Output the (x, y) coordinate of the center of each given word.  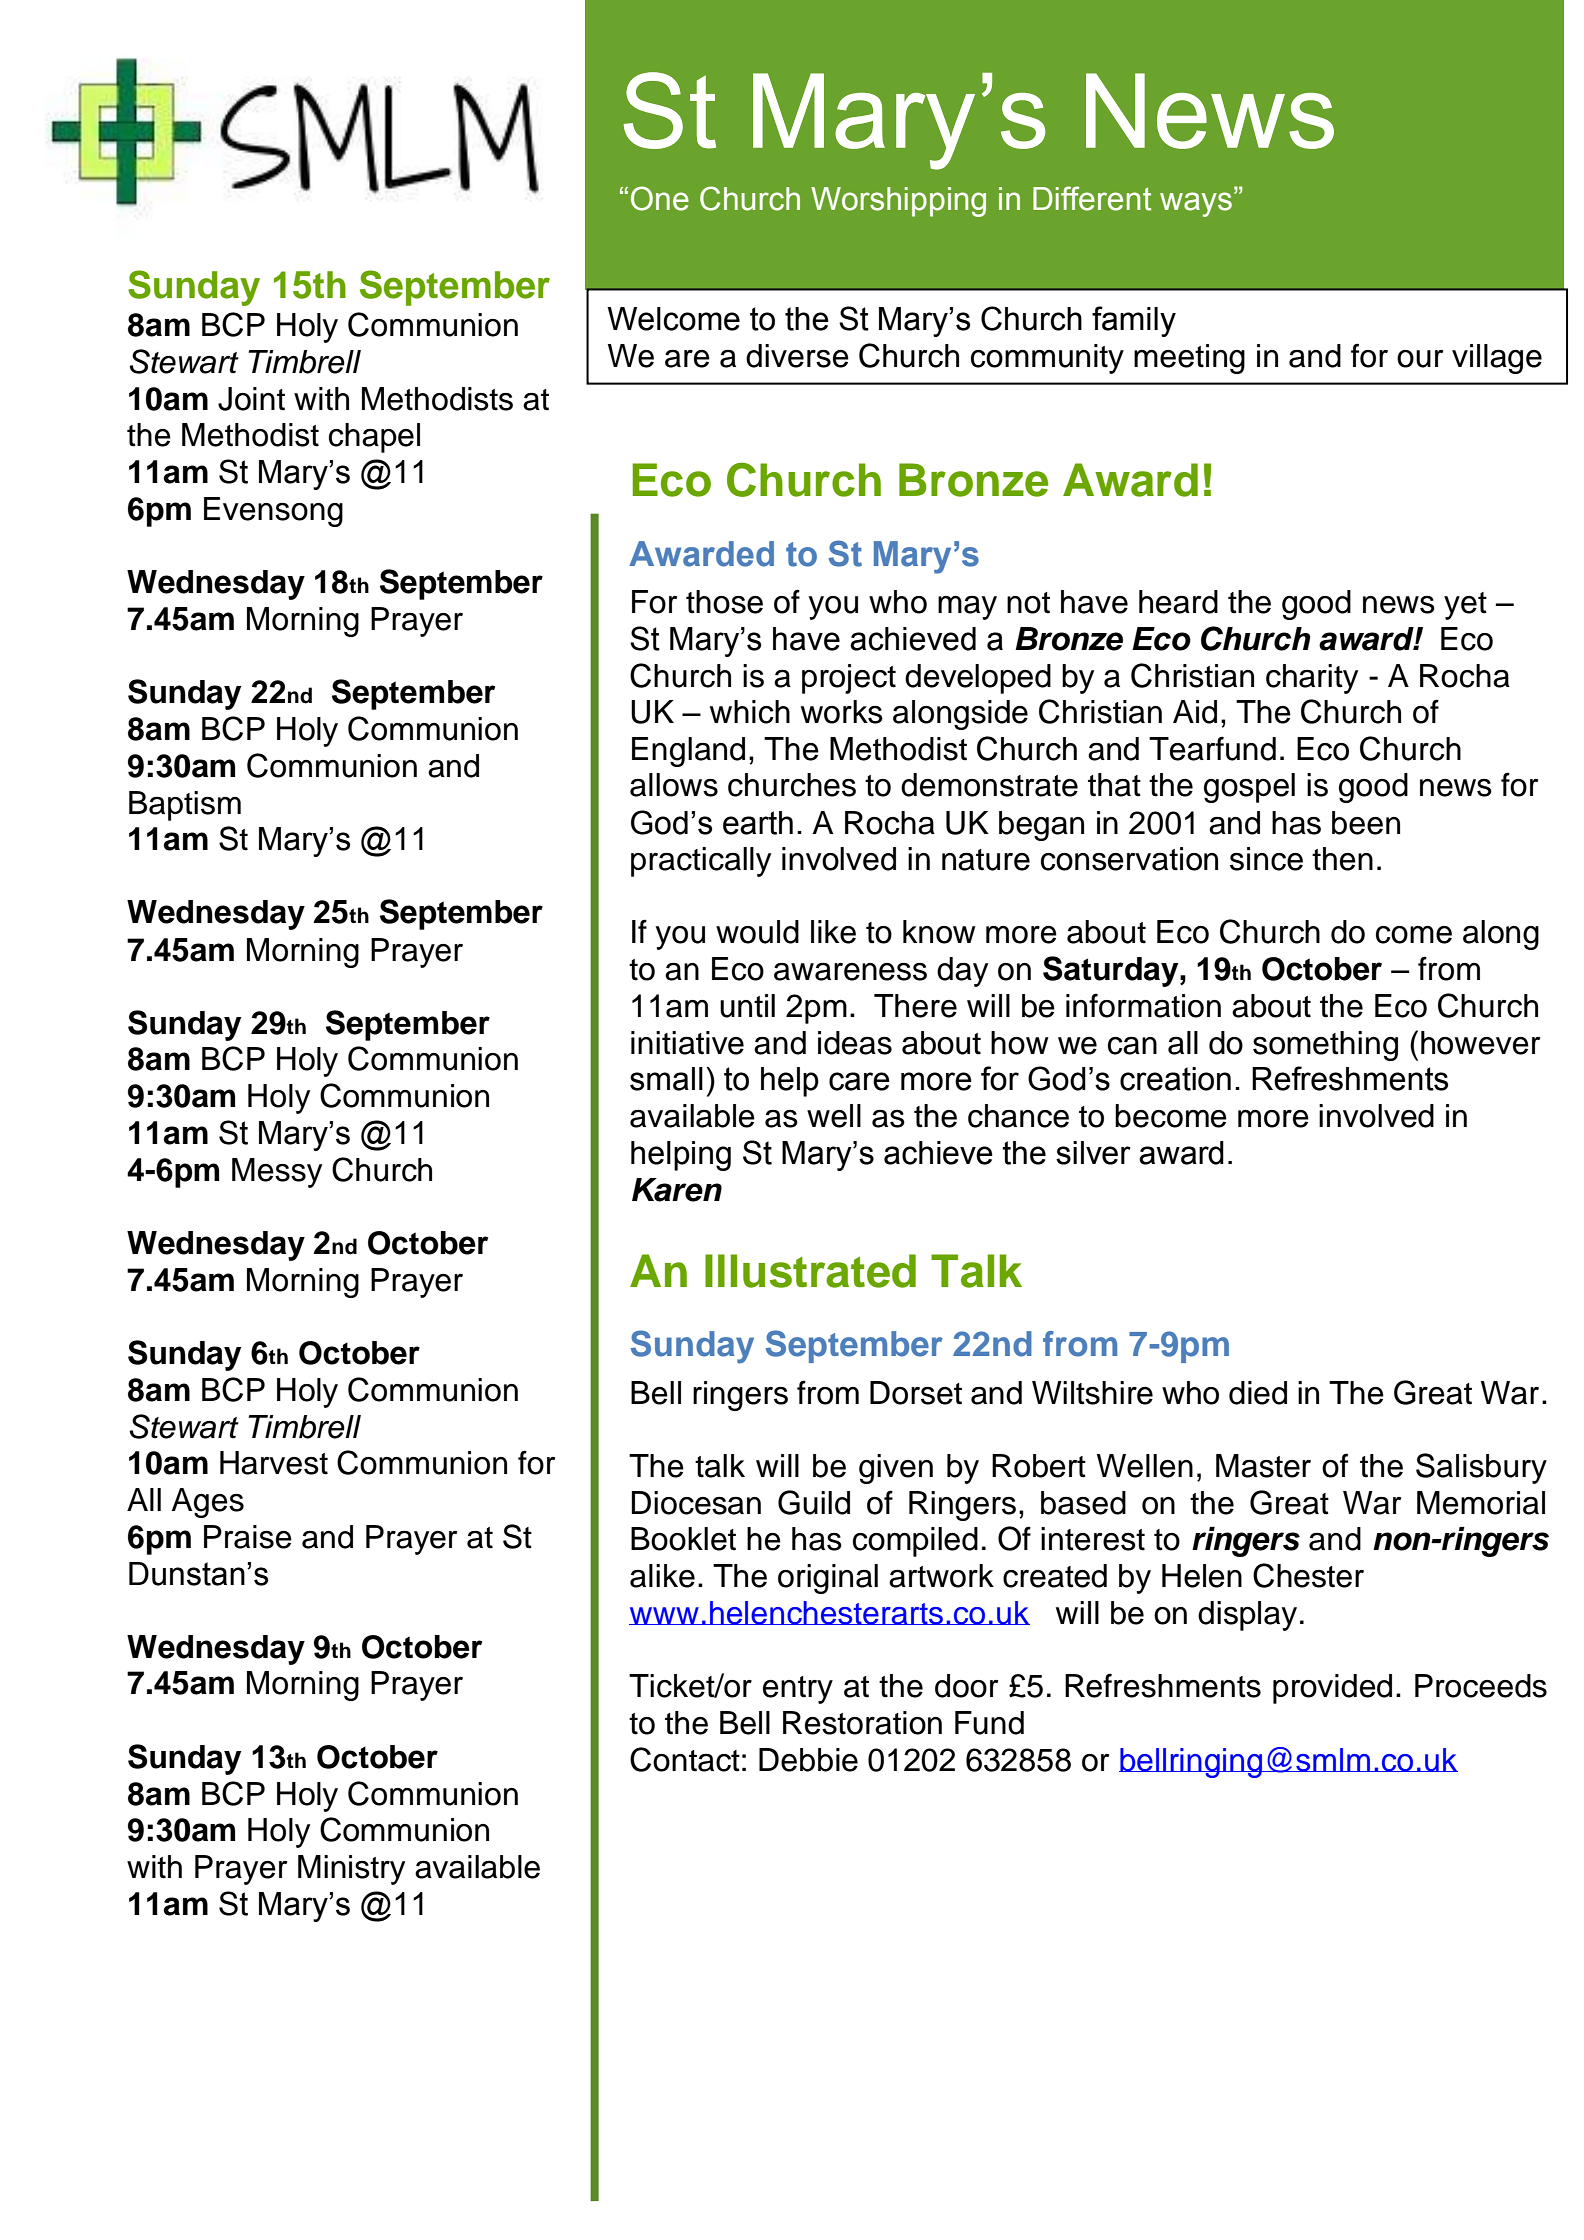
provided (1332, 1689)
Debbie (808, 1760)
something (1325, 1046)
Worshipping (898, 202)
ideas (855, 1043)
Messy (277, 1173)
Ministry (351, 1870)
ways (1196, 204)
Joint (251, 399)
